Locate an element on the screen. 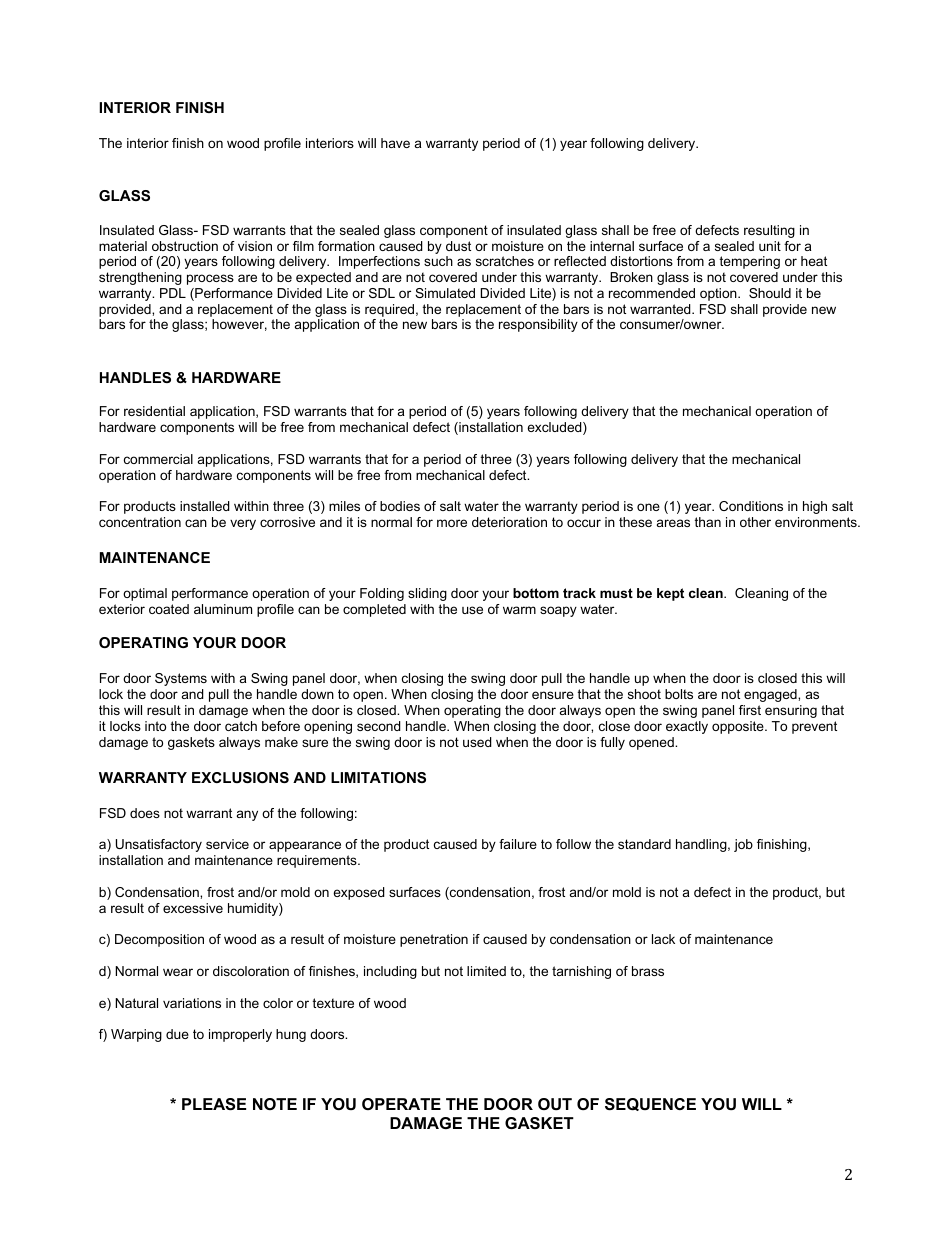 This screenshot has height=1233, width=952. unit is located at coordinates (770, 246).
